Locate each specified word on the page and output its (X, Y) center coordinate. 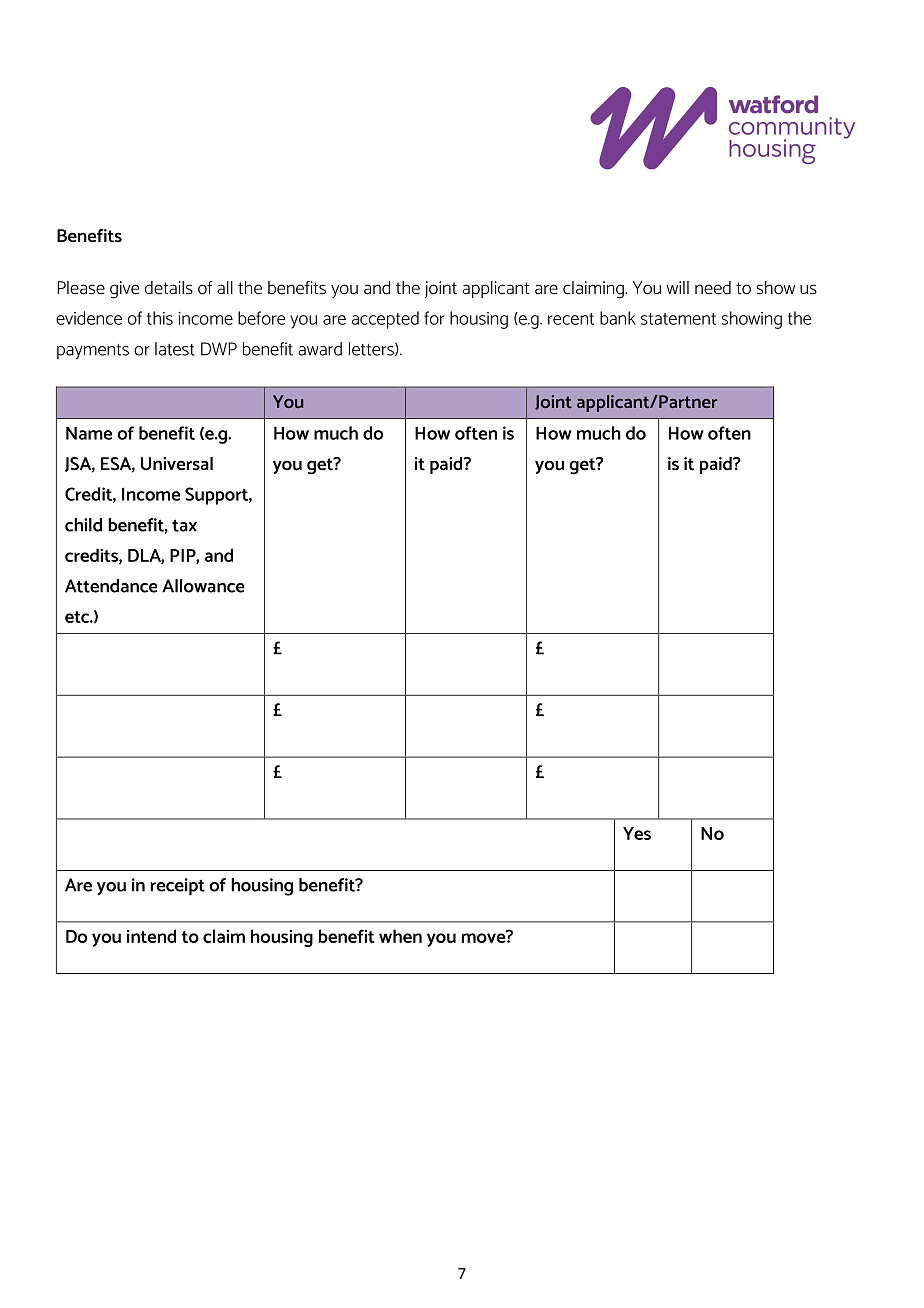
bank (618, 318)
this (160, 318)
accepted (385, 320)
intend (151, 936)
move (485, 937)
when (400, 936)
